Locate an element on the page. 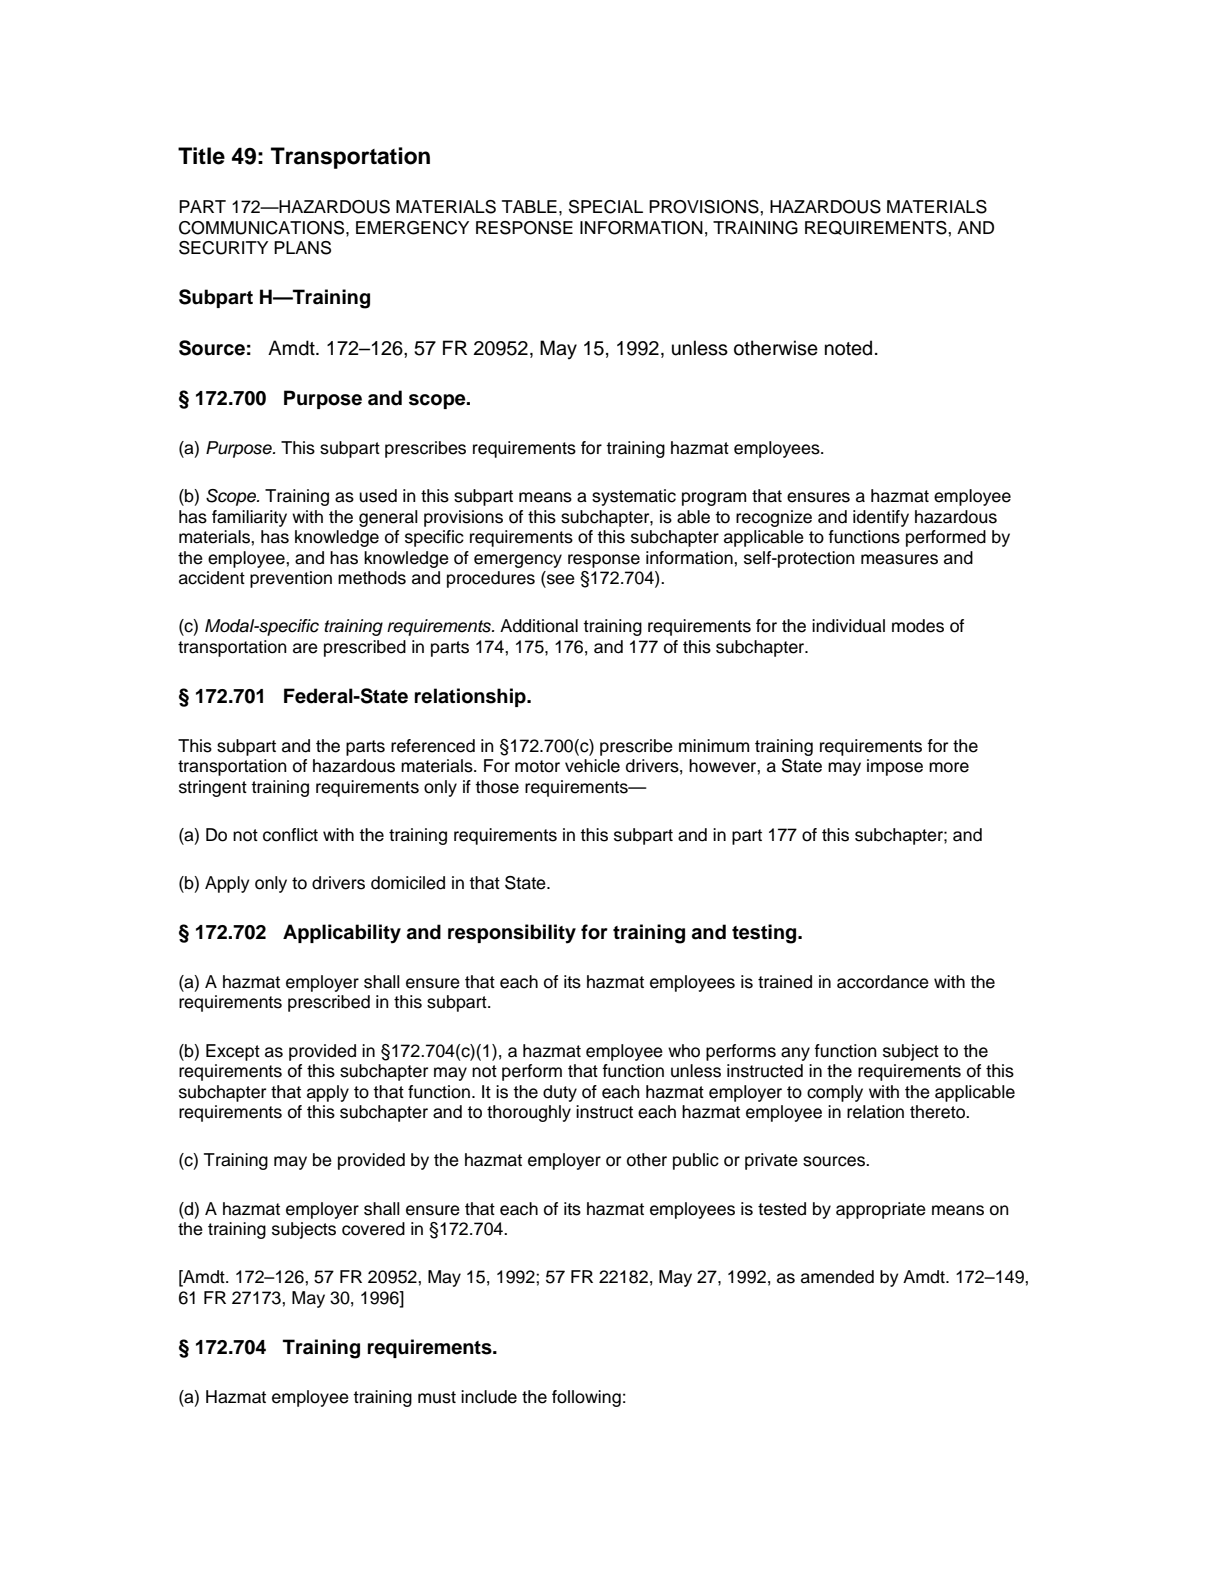 Image resolution: width=1213 pixels, height=1569 pixels. must is located at coordinates (437, 1397).
